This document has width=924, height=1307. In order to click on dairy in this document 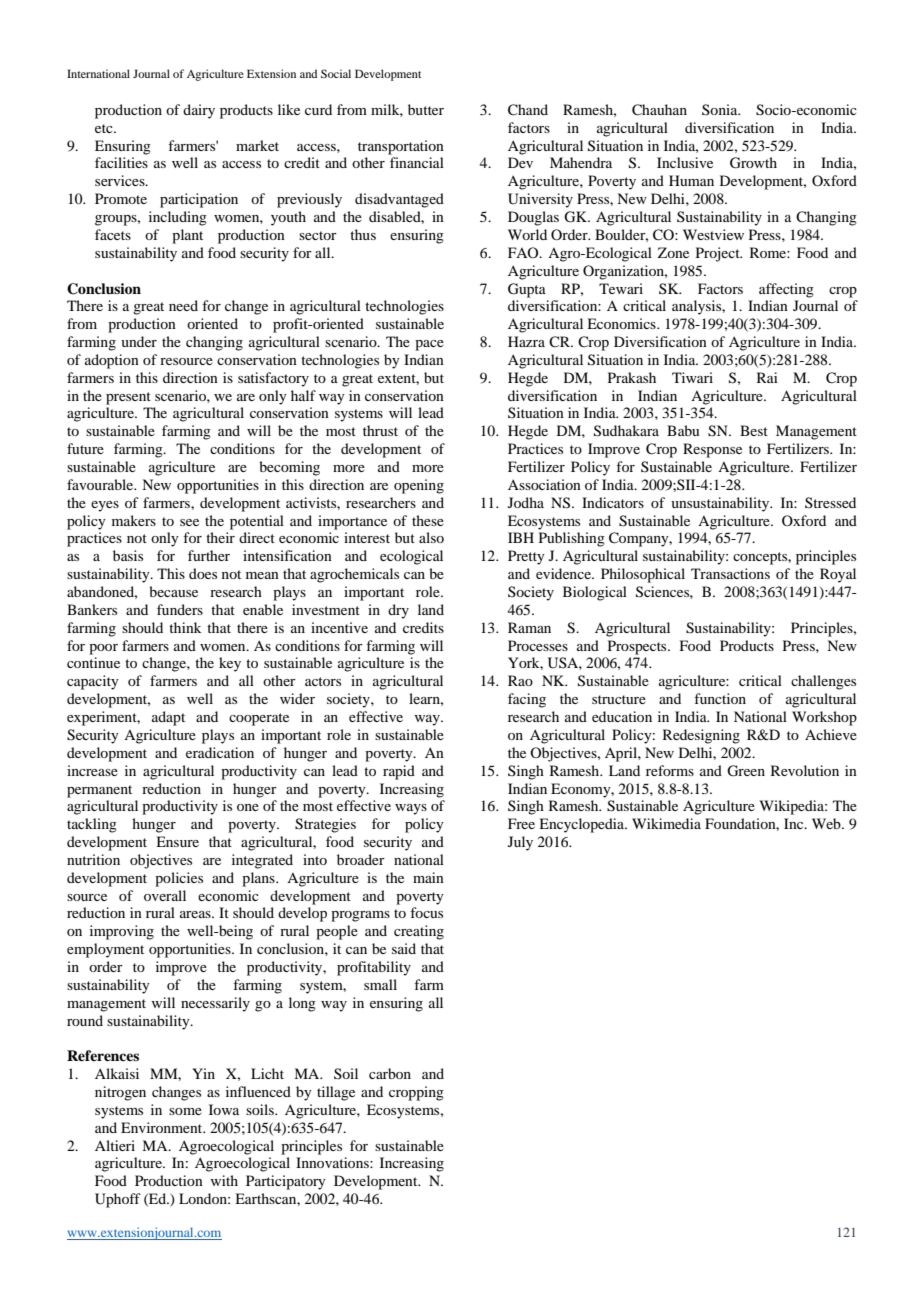, I will do `click(199, 111)`.
